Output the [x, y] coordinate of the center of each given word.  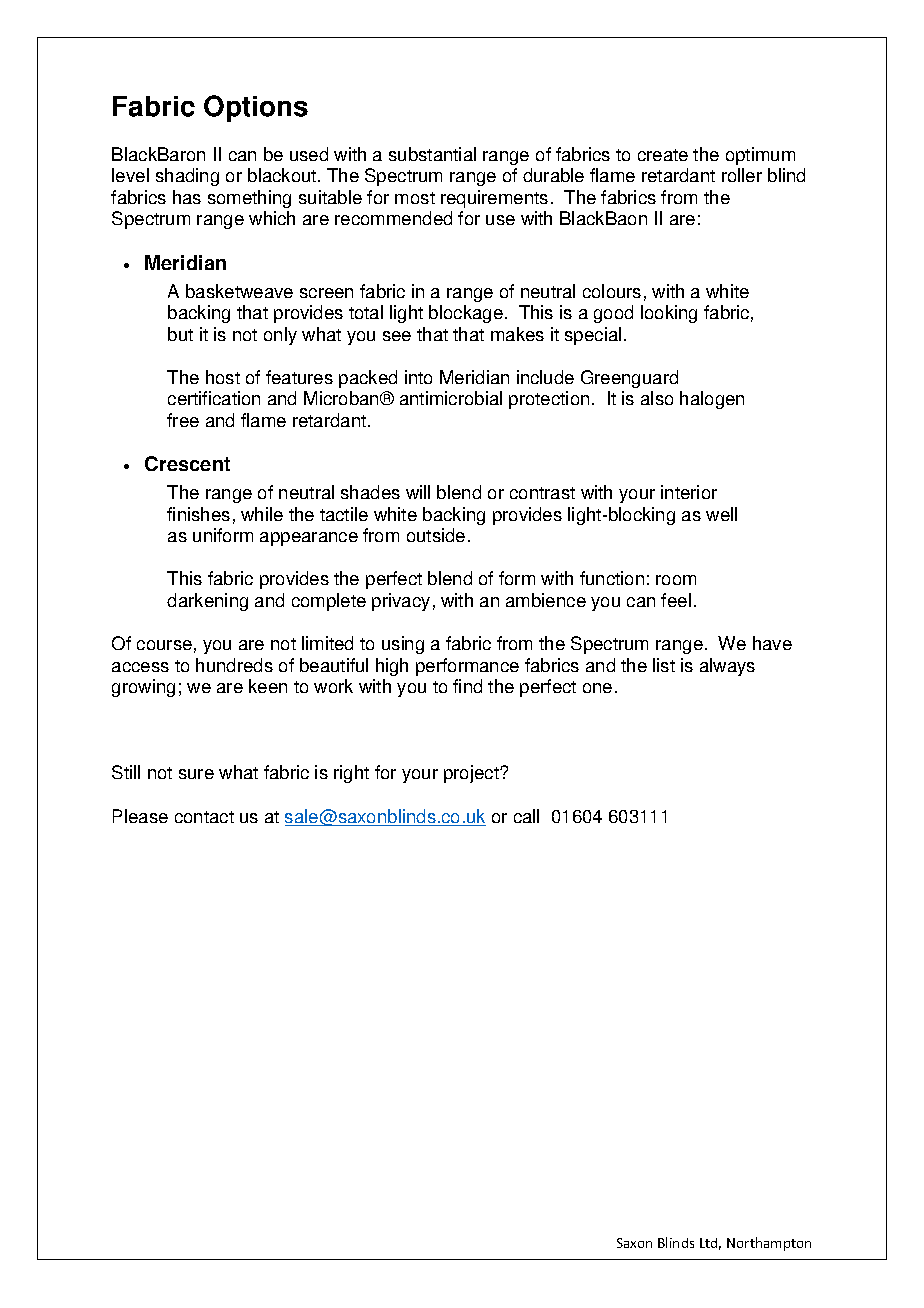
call [526, 816]
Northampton [769, 1244]
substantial [432, 154]
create [663, 155]
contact [204, 817]
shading [187, 177]
